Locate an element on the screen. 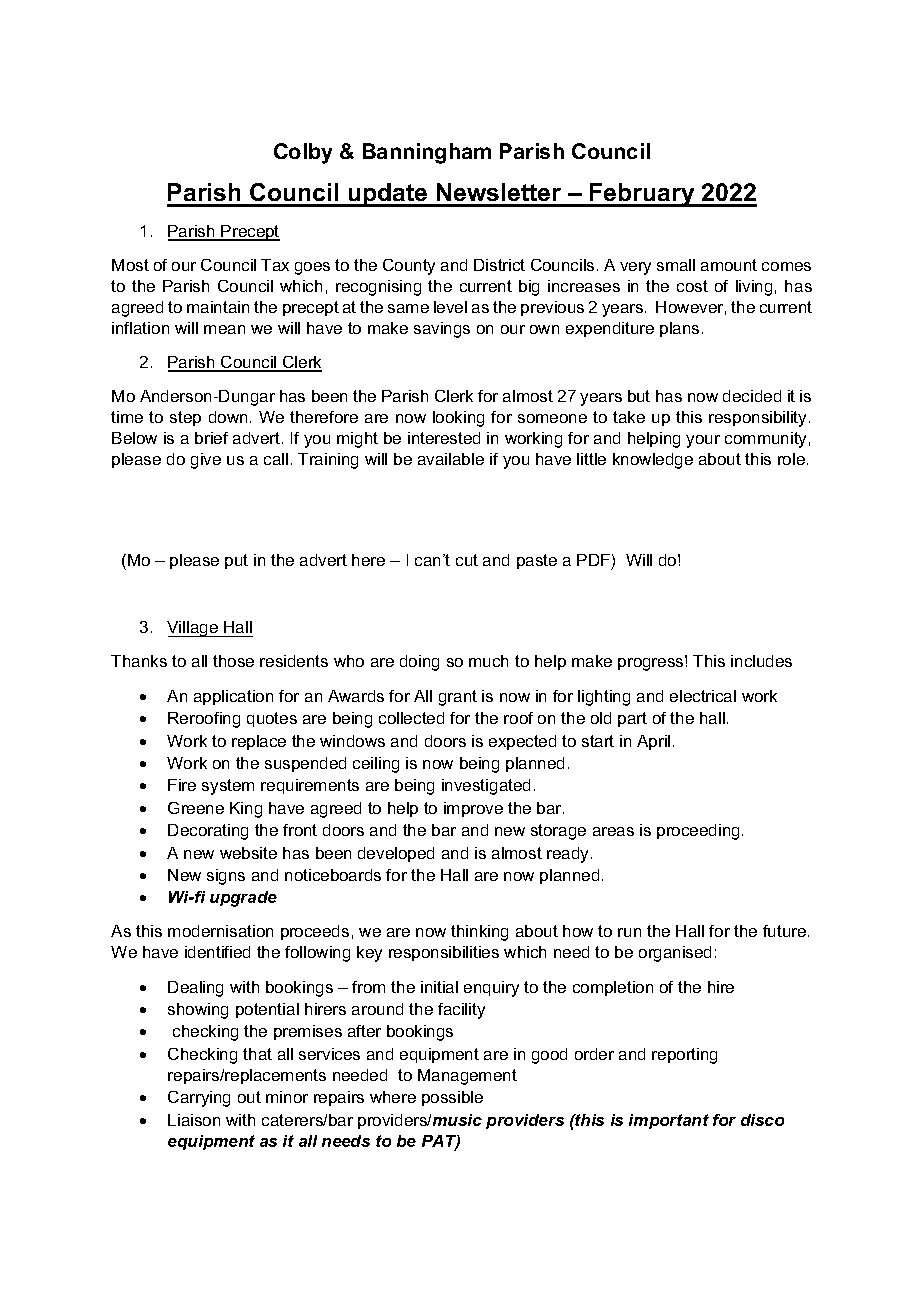 The image size is (924, 1308). includes is located at coordinates (761, 661).
